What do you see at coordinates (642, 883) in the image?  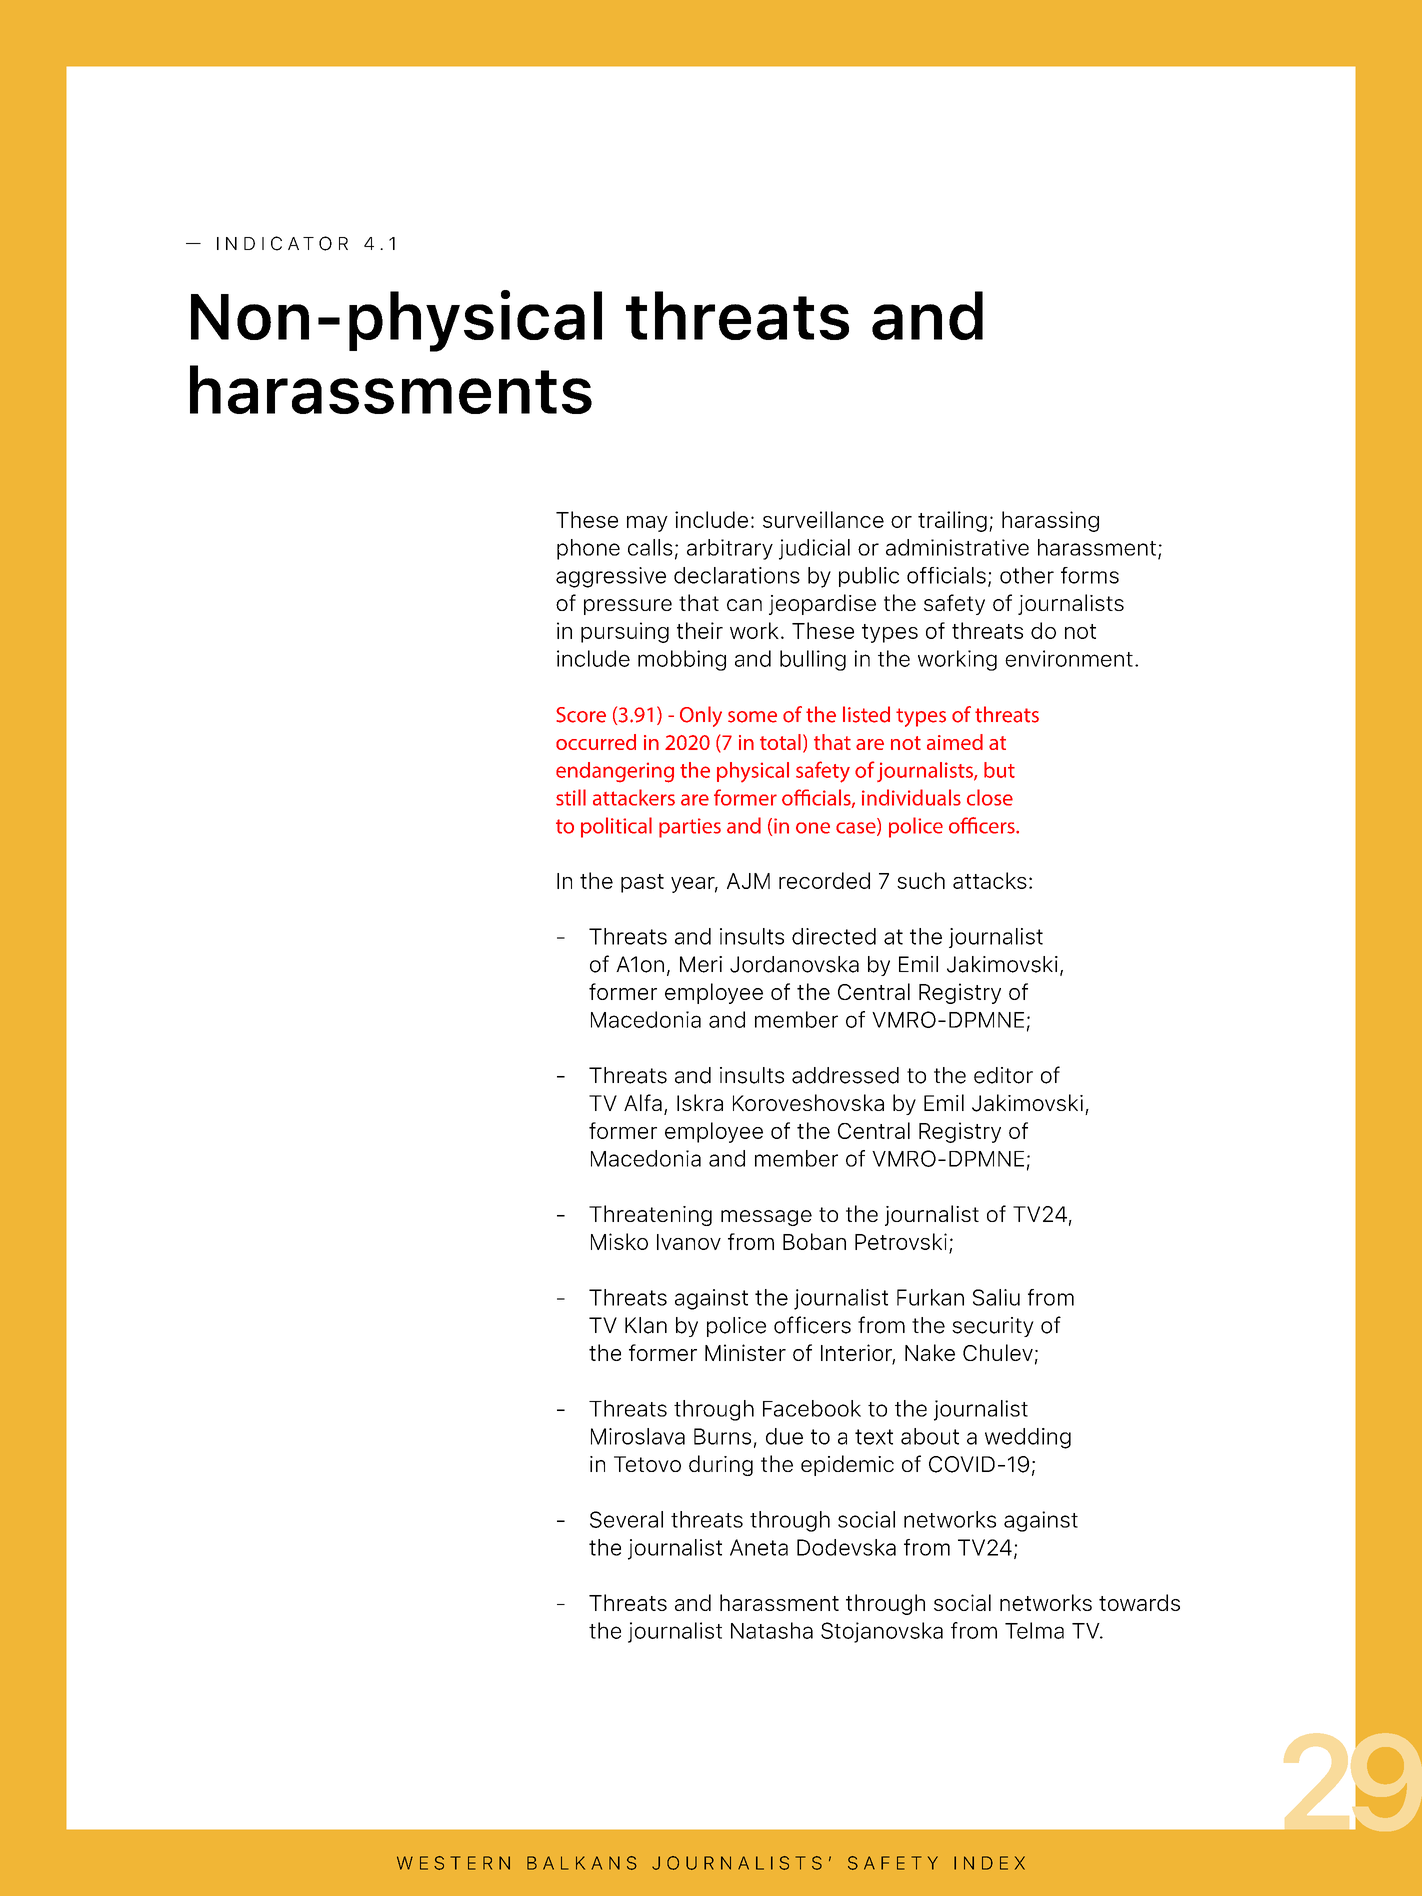 I see `past` at bounding box center [642, 883].
